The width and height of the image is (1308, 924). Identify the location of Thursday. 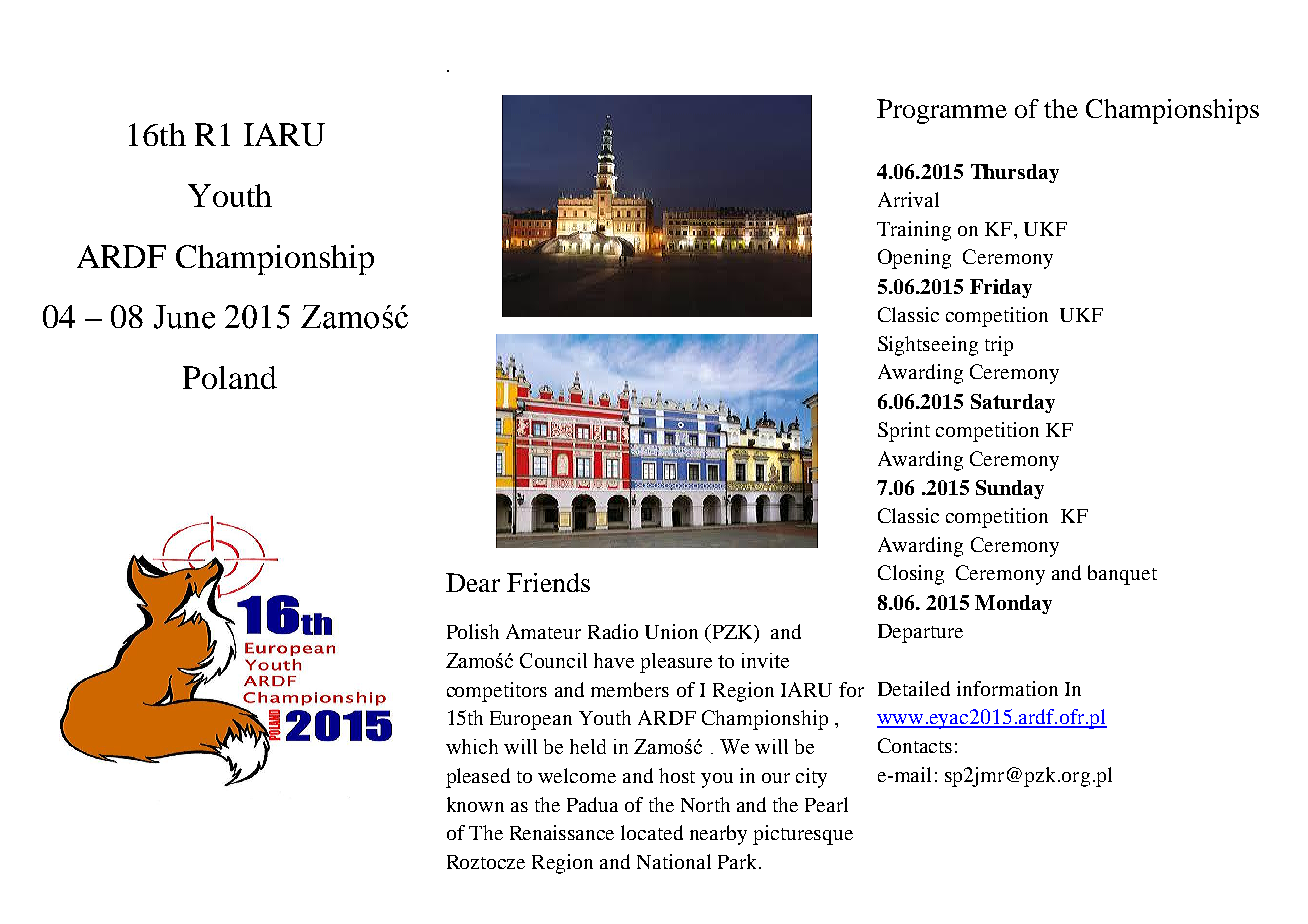
(1015, 173).
